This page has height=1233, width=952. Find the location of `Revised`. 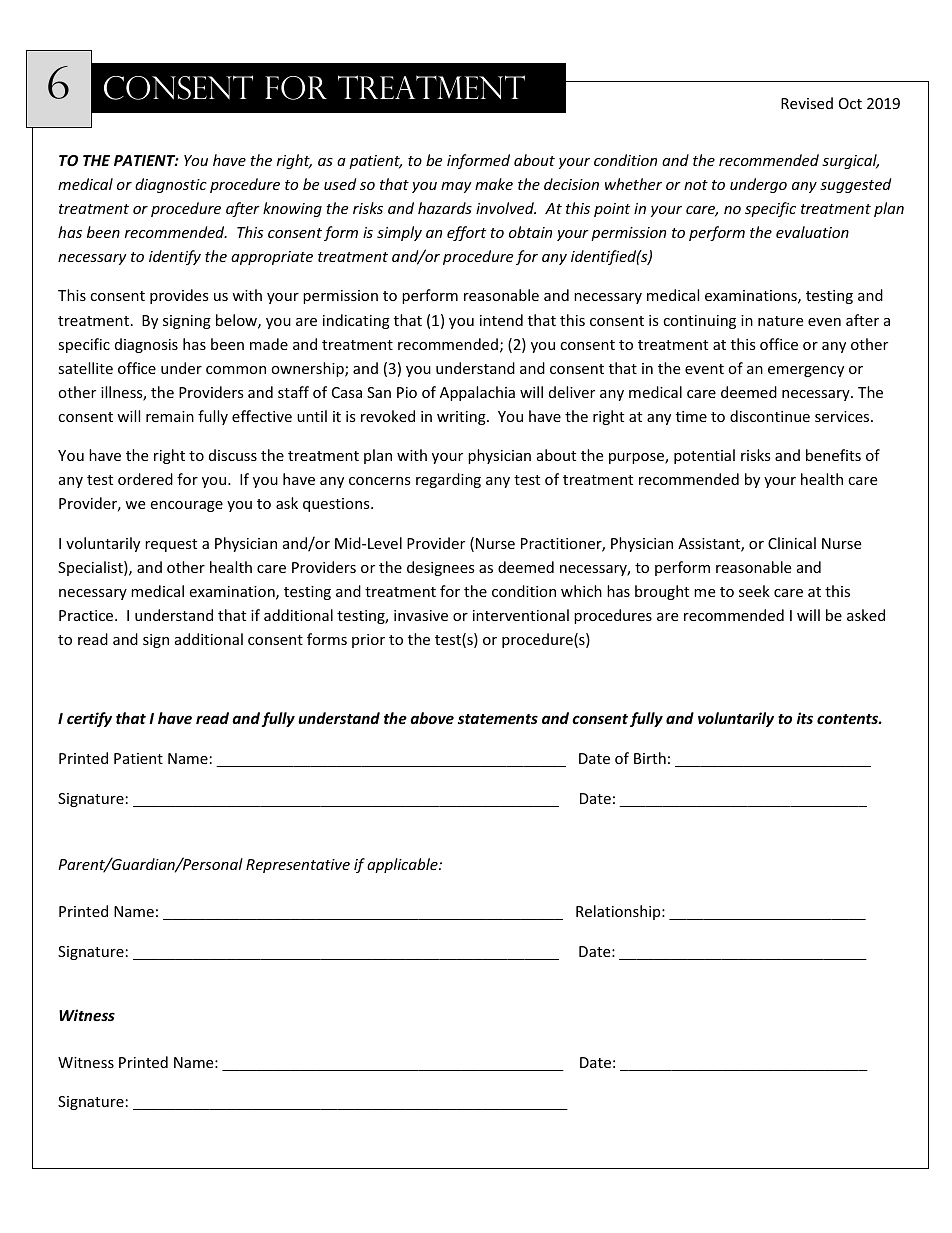

Revised is located at coordinates (807, 103).
